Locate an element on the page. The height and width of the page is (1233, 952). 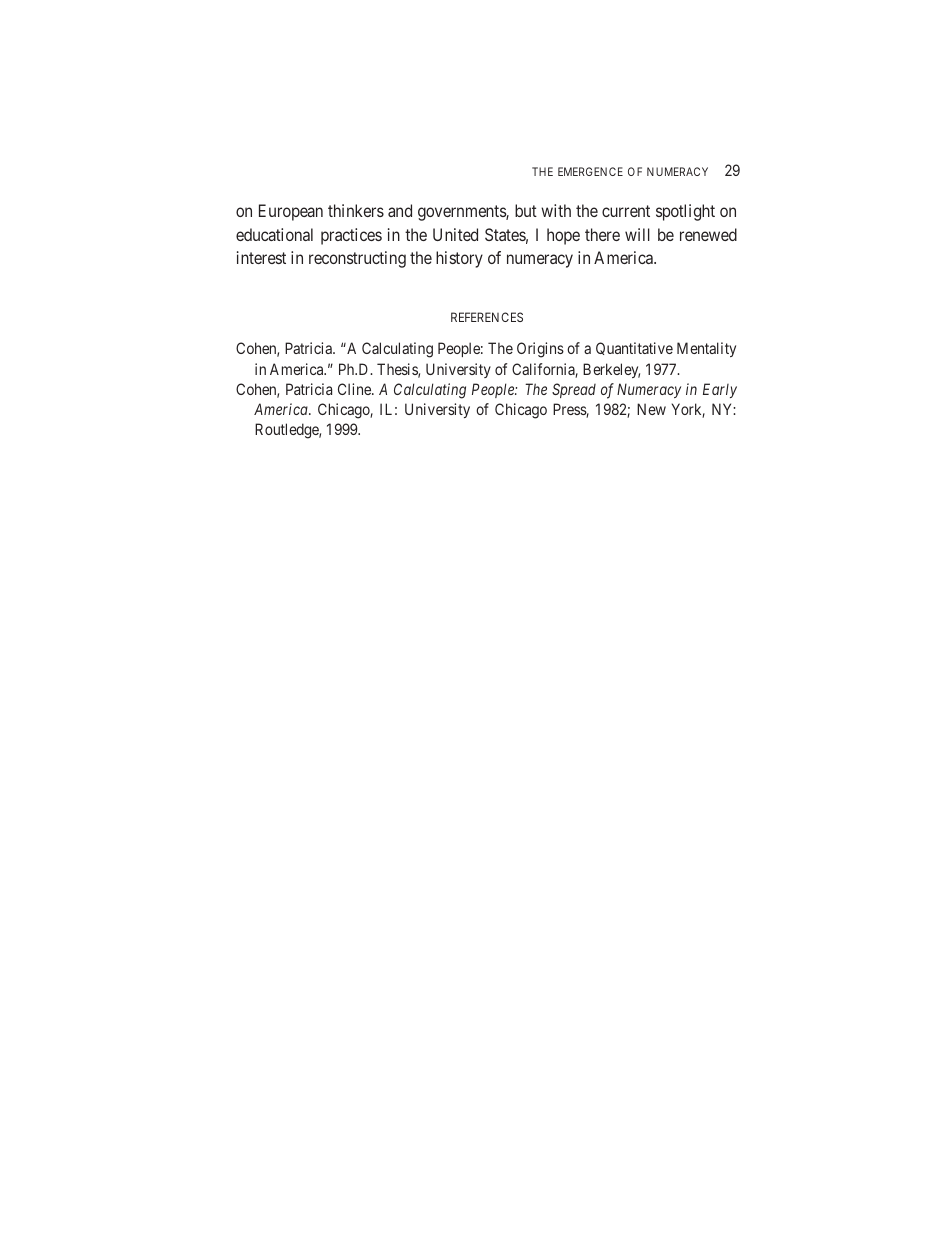
current is located at coordinates (626, 211).
